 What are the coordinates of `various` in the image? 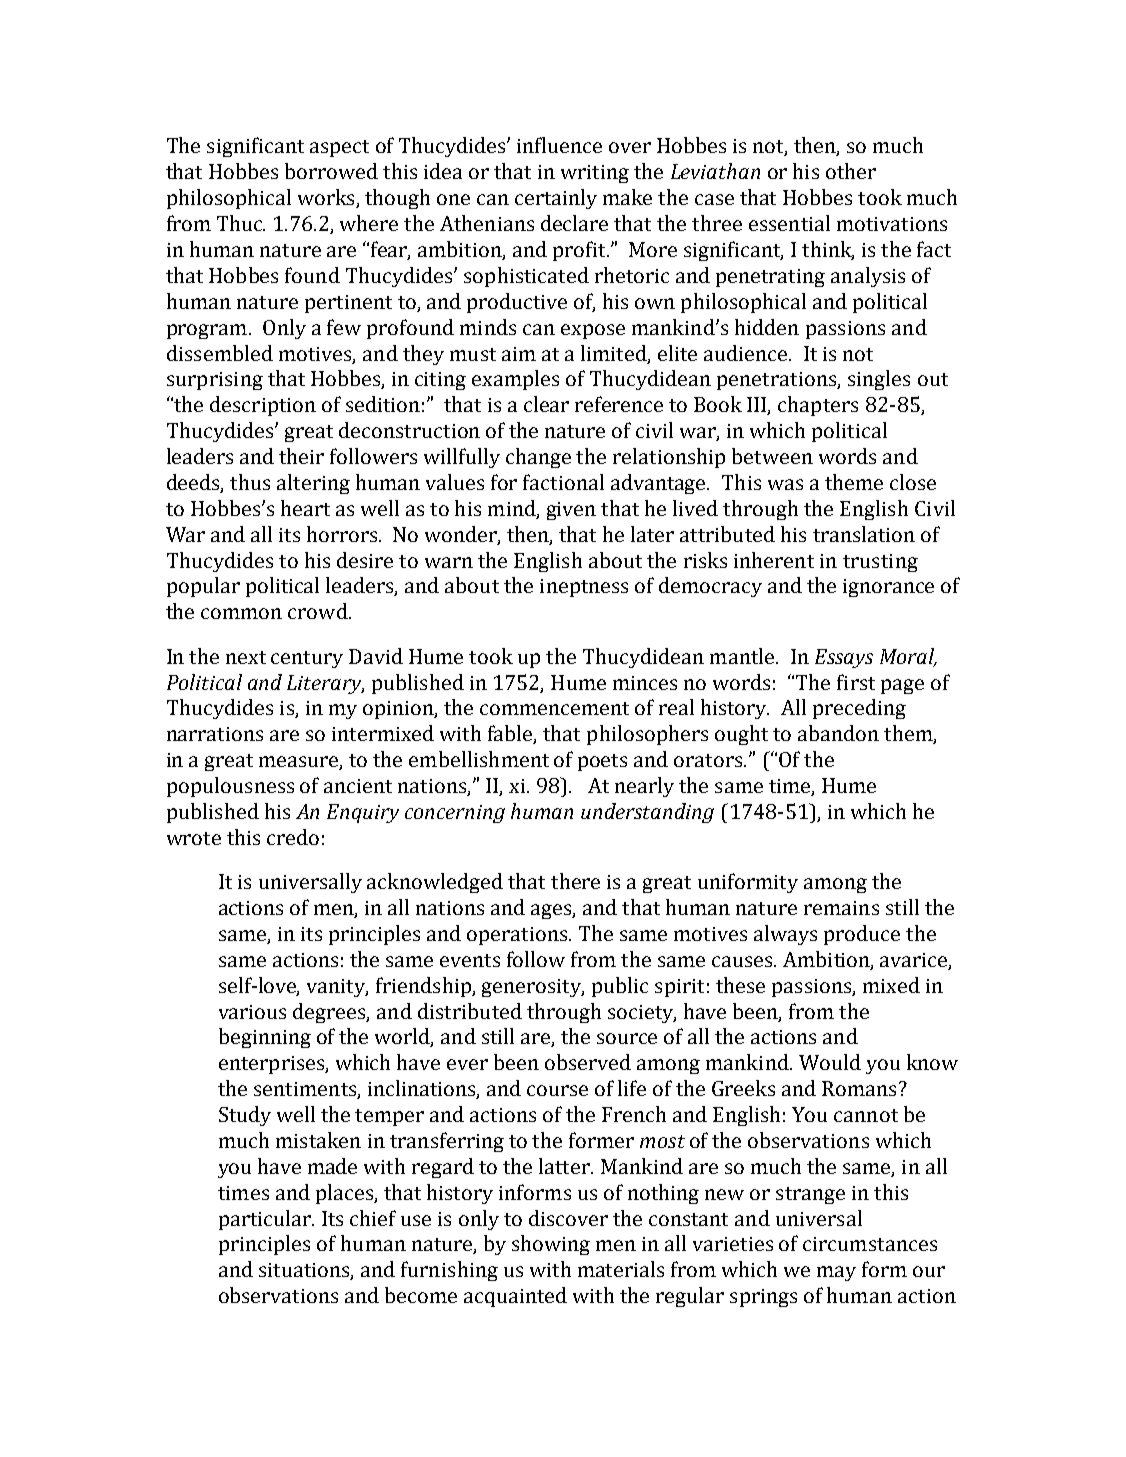 It's located at (252, 1012).
